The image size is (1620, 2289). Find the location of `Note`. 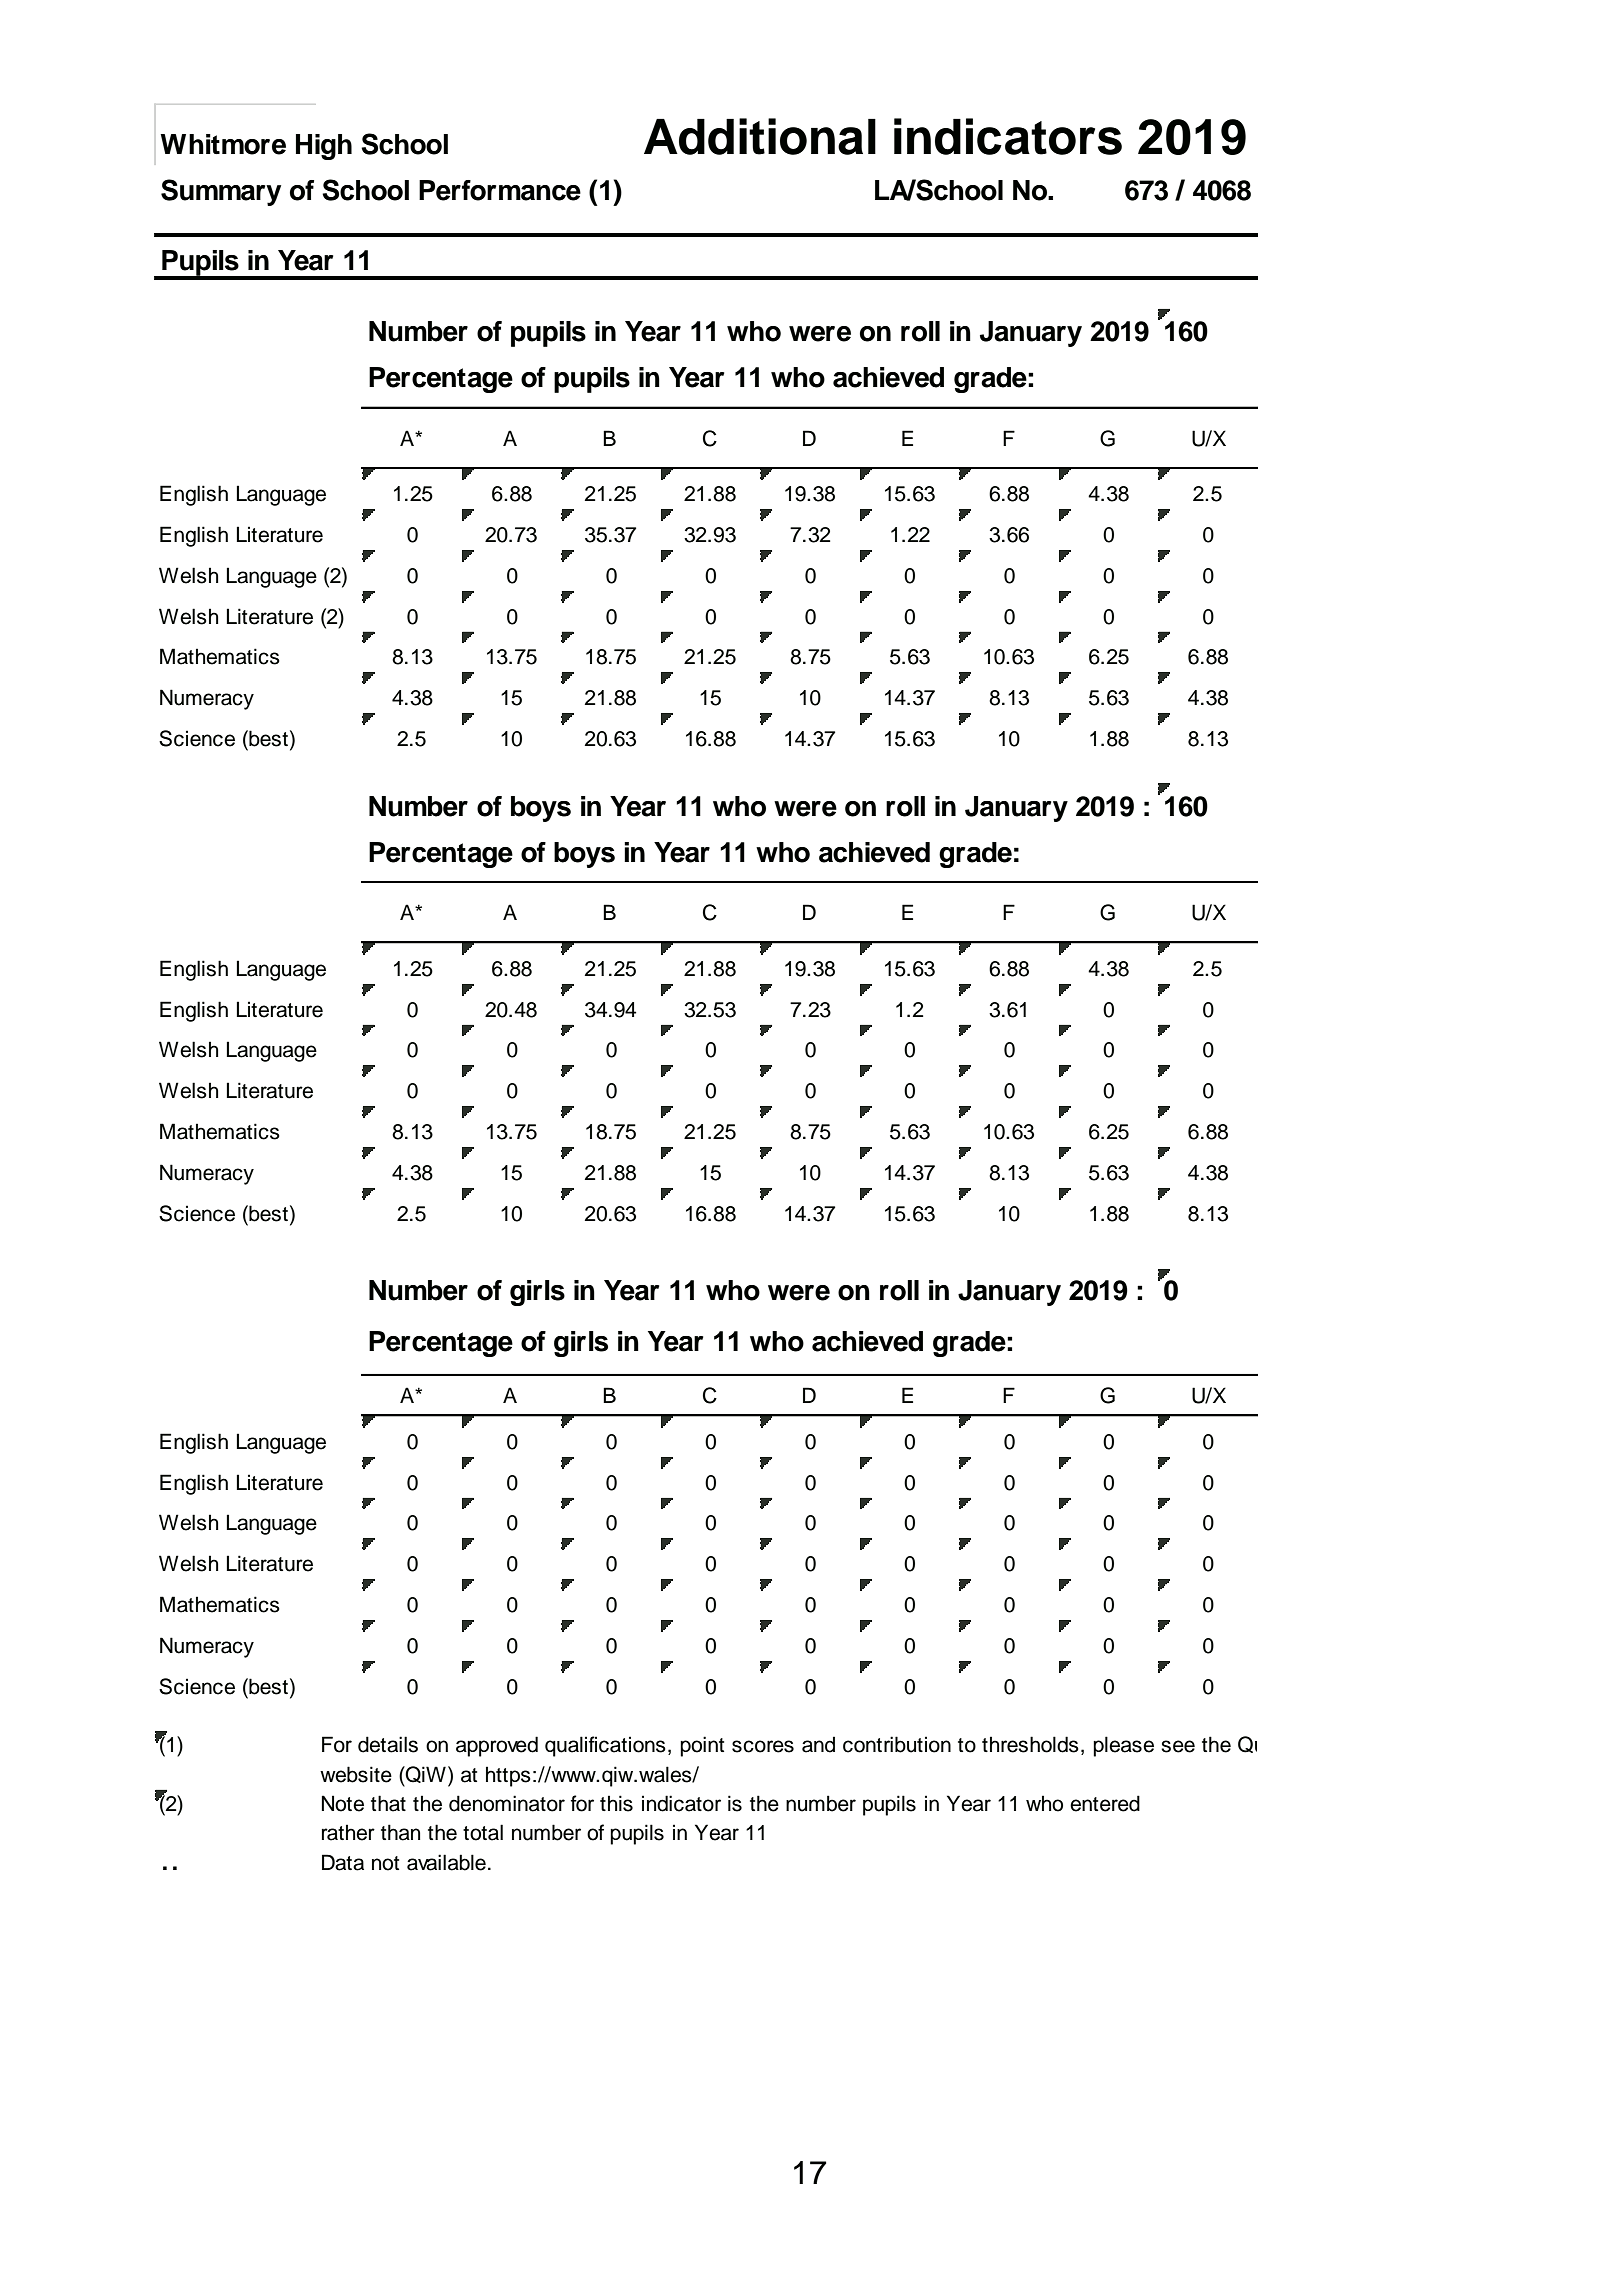

Note is located at coordinates (343, 1803).
